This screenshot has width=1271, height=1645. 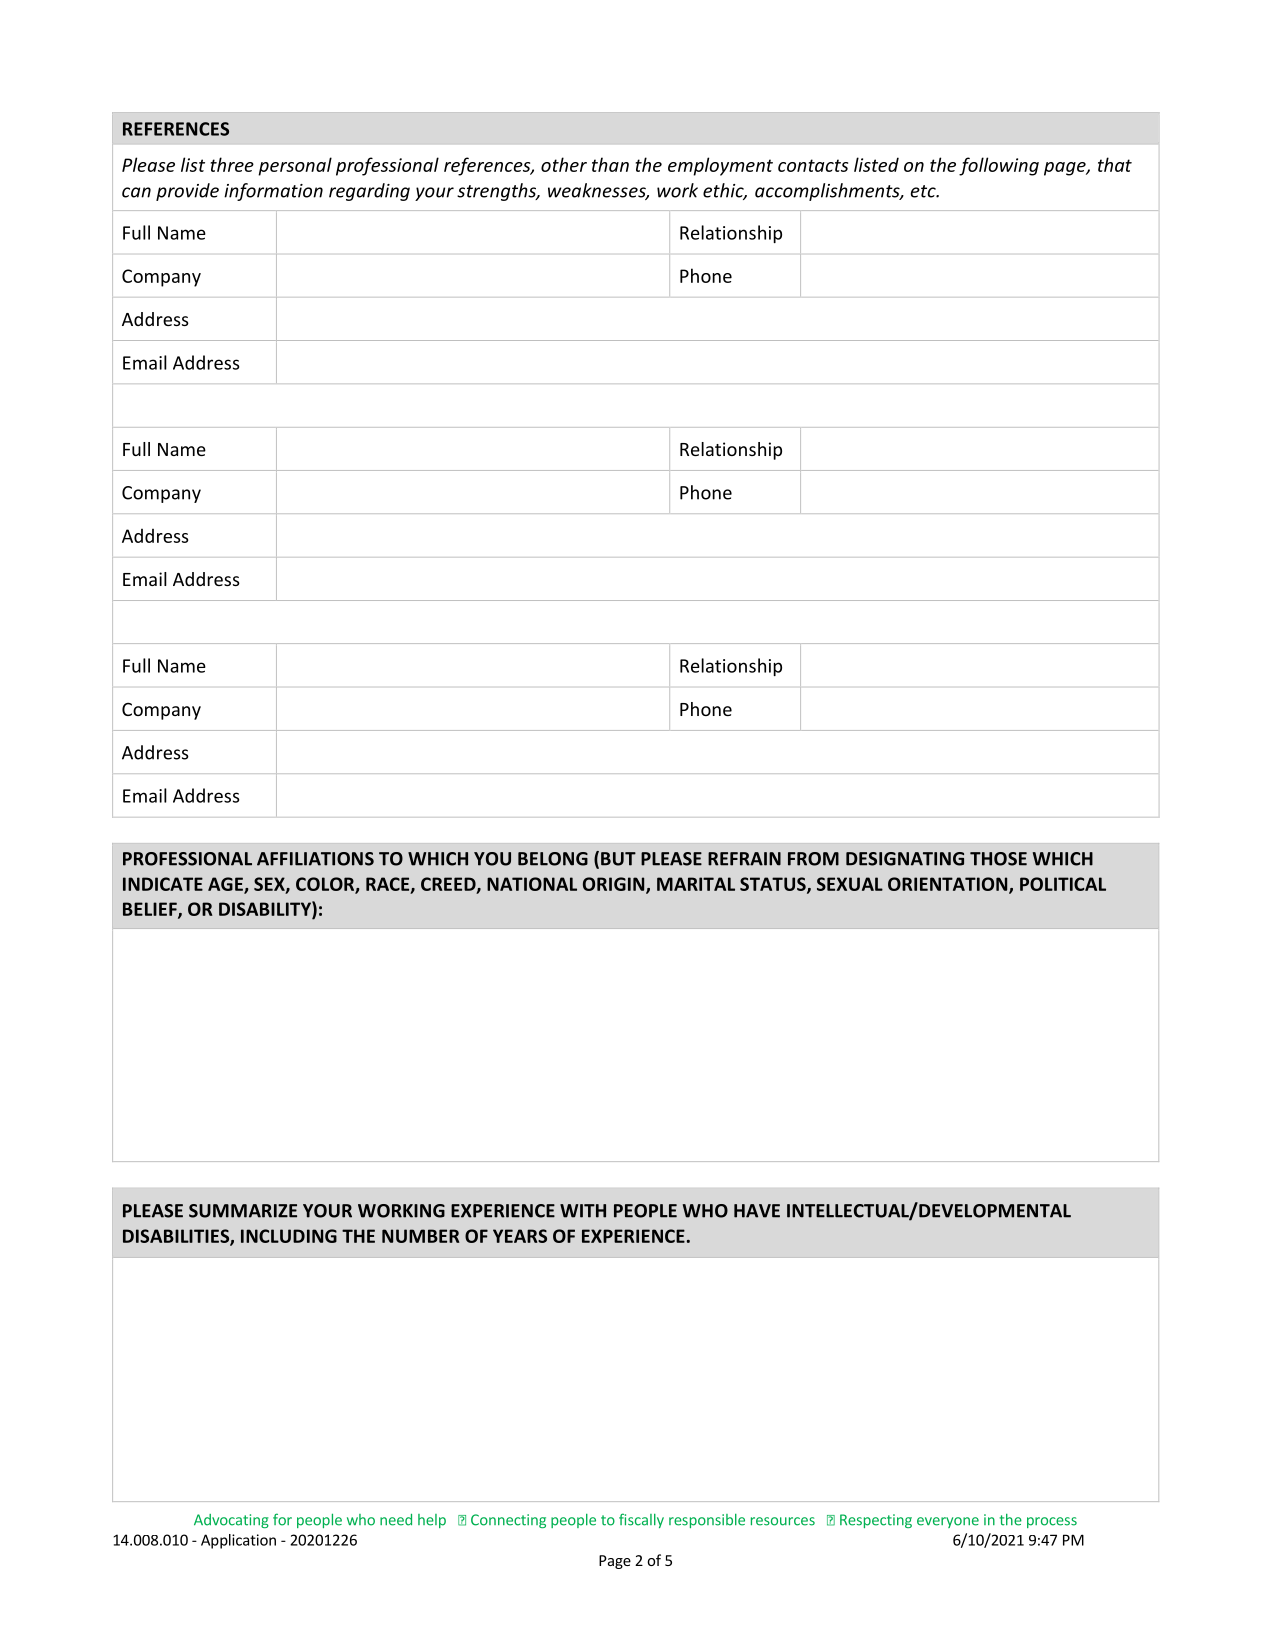 I want to click on Advocating, so click(x=231, y=1521).
